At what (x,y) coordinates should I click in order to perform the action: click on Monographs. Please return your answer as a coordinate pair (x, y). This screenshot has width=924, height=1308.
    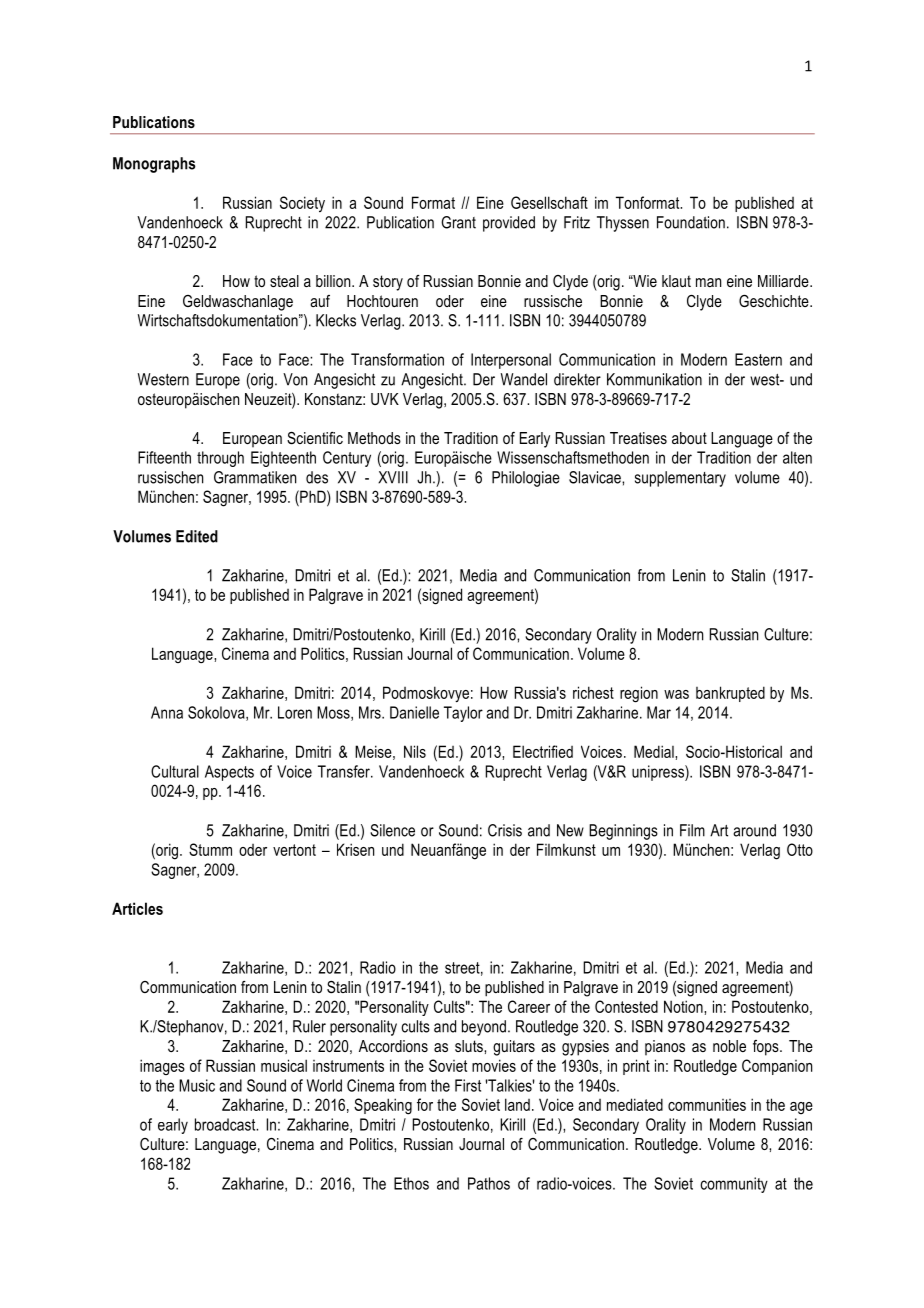
    Looking at the image, I should click on (154, 165).
